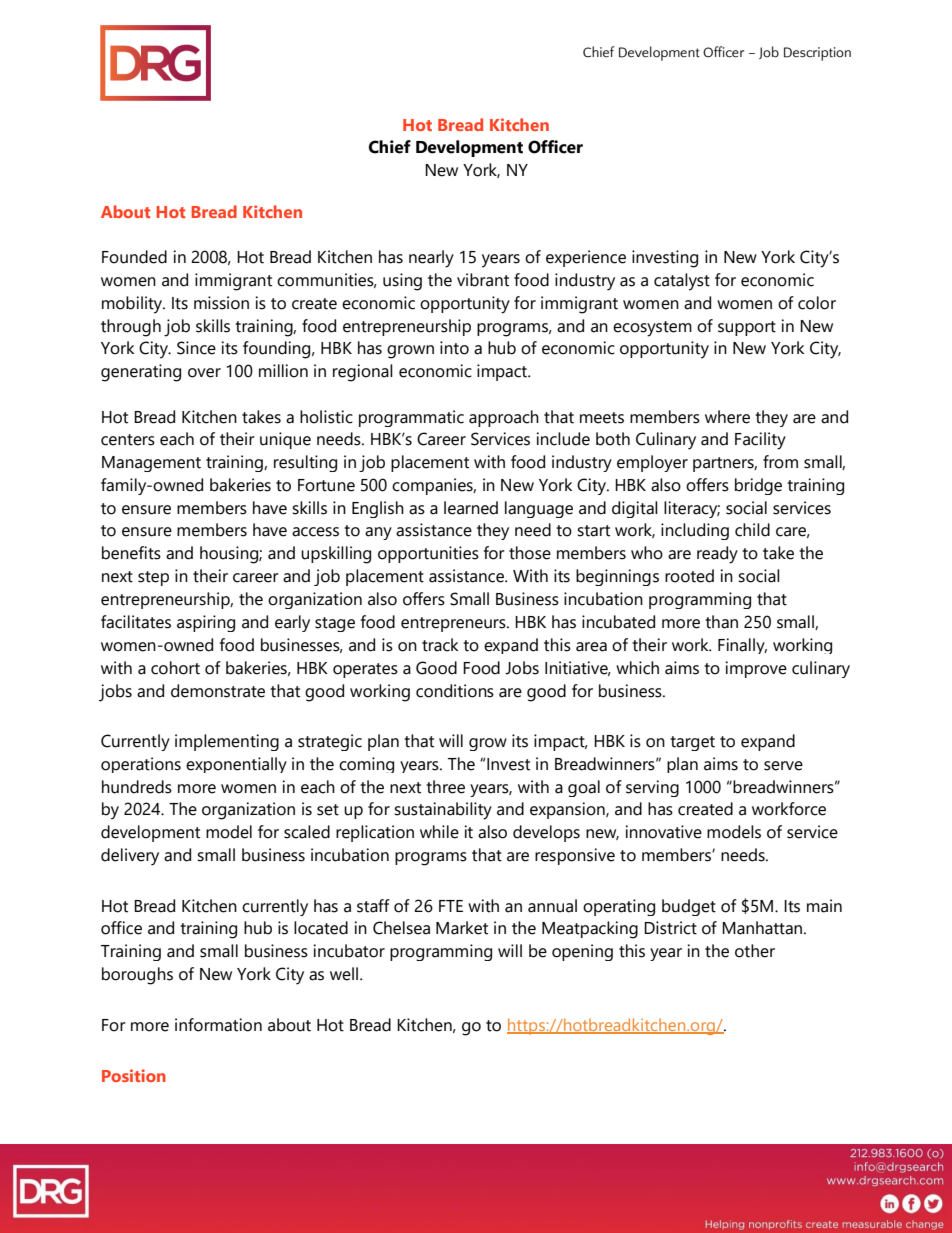 The width and height of the screenshot is (952, 1233). I want to click on Description, so click(817, 54).
